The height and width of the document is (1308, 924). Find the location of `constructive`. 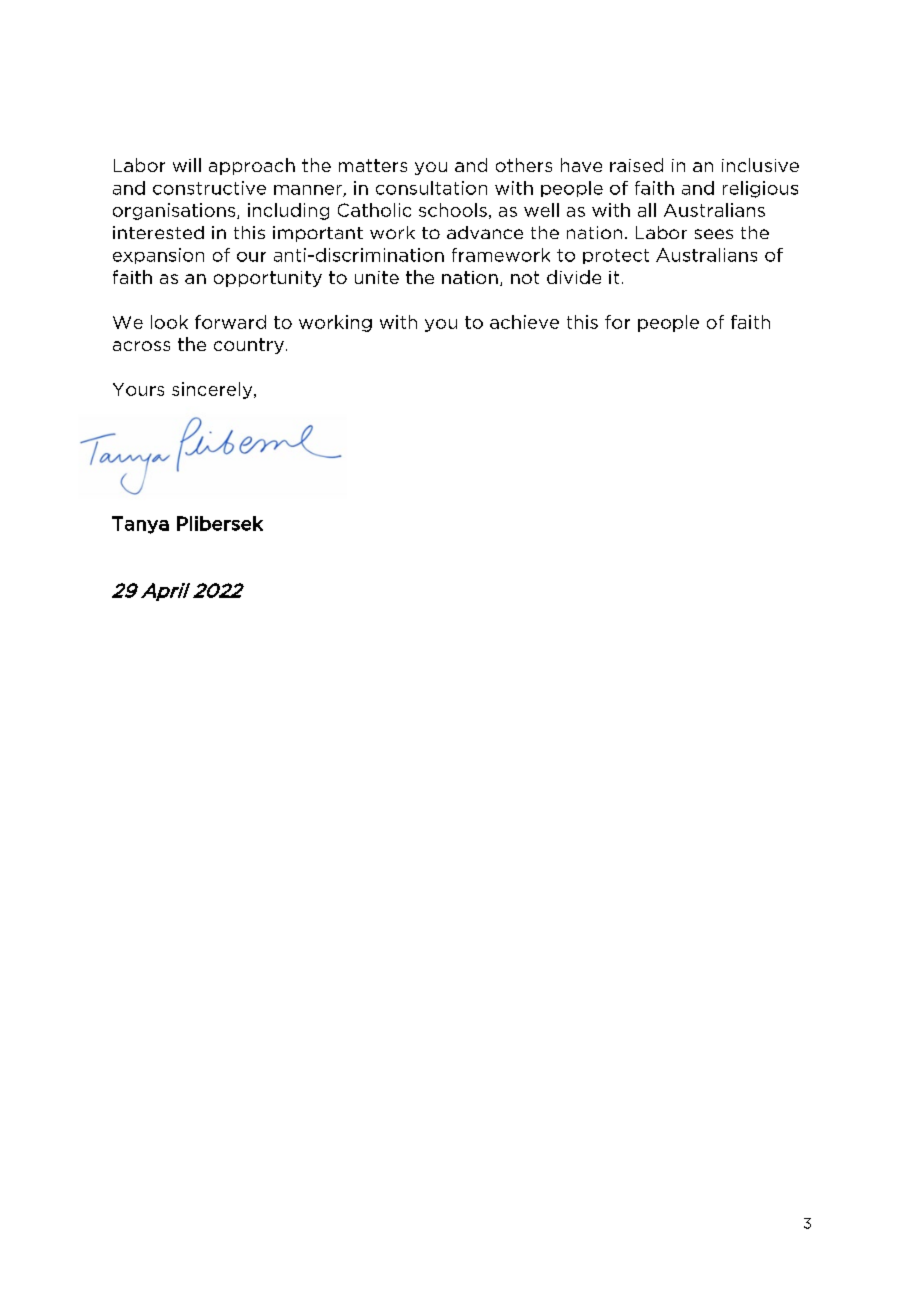

constructive is located at coordinates (209, 188).
